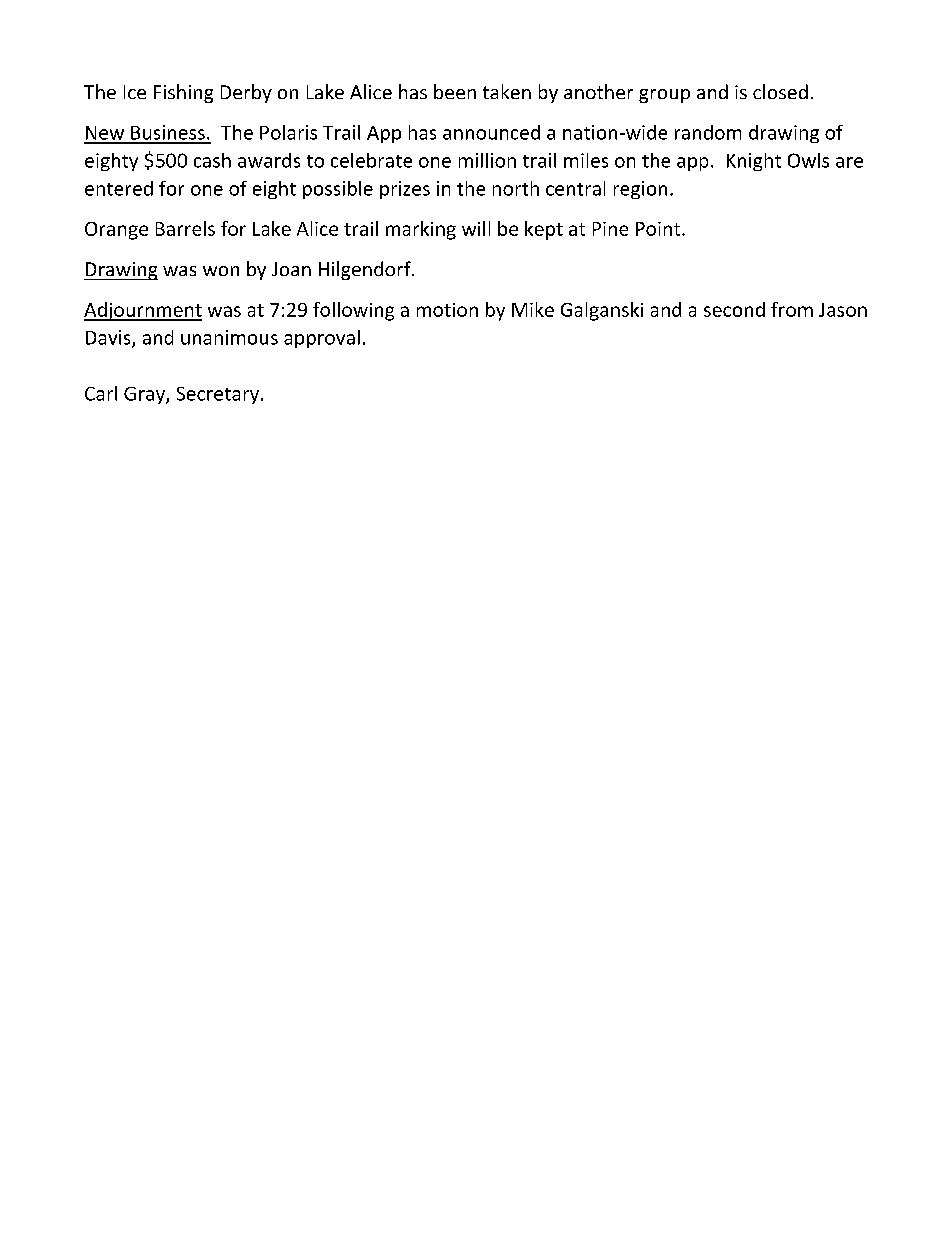 This page has width=952, height=1233. Describe the element at coordinates (734, 309) in the page. I see `second` at that location.
